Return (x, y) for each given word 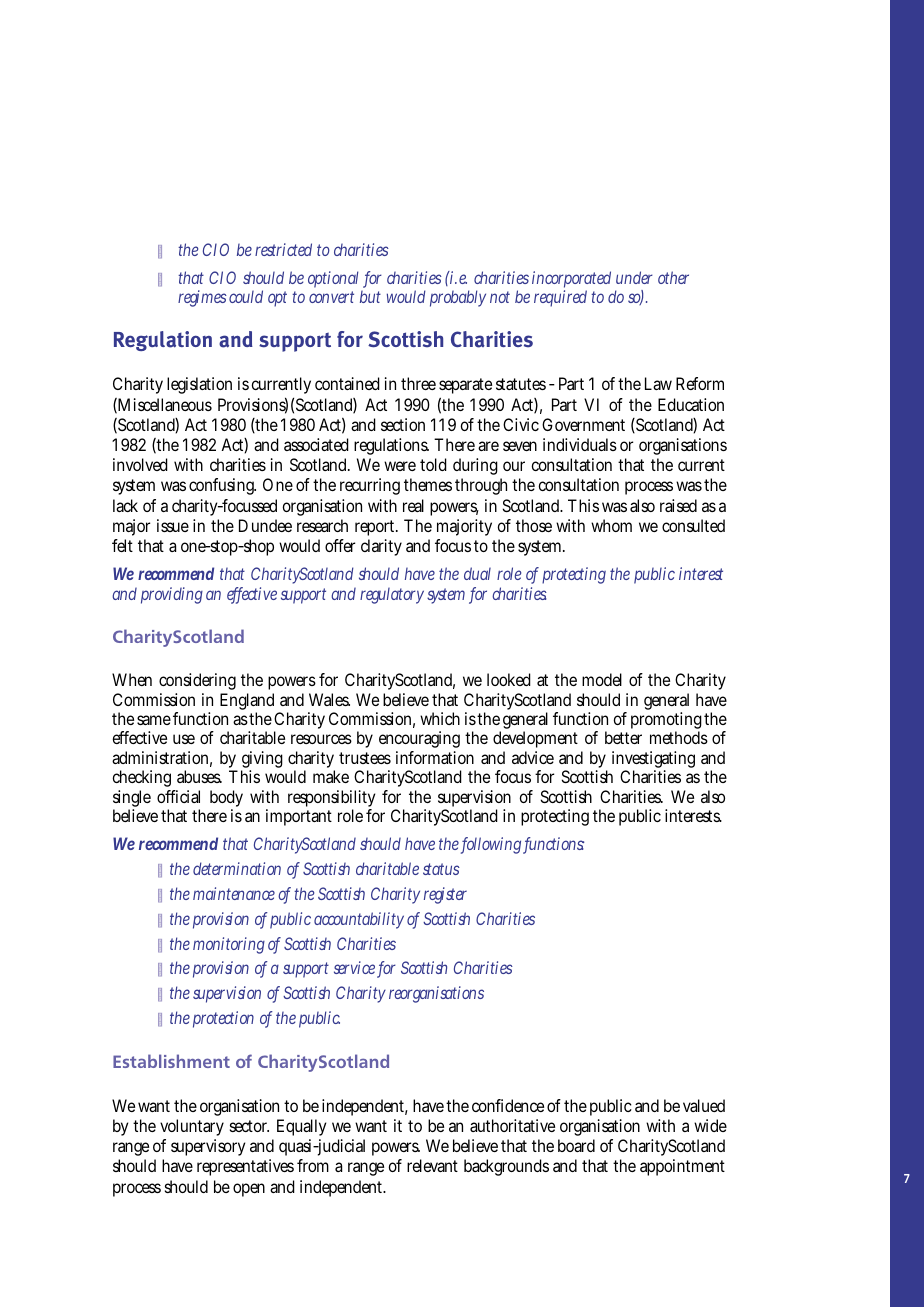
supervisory (208, 1147)
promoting (666, 722)
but (370, 297)
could (246, 296)
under (634, 277)
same (154, 720)
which (440, 718)
